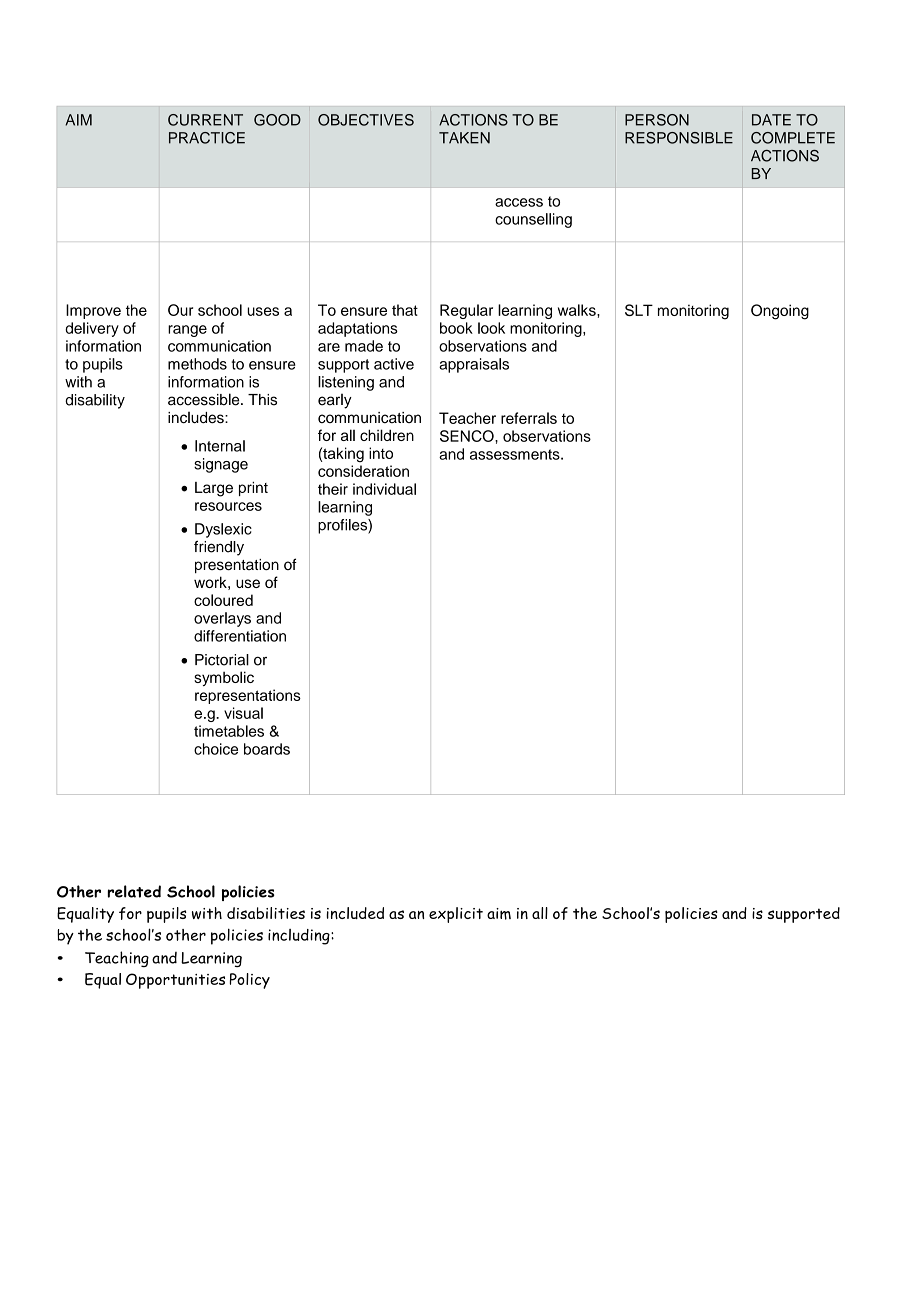 Image resolution: width=924 pixels, height=1309 pixels. What do you see at coordinates (679, 138) in the screenshot?
I see `RESPONSIBLE` at bounding box center [679, 138].
